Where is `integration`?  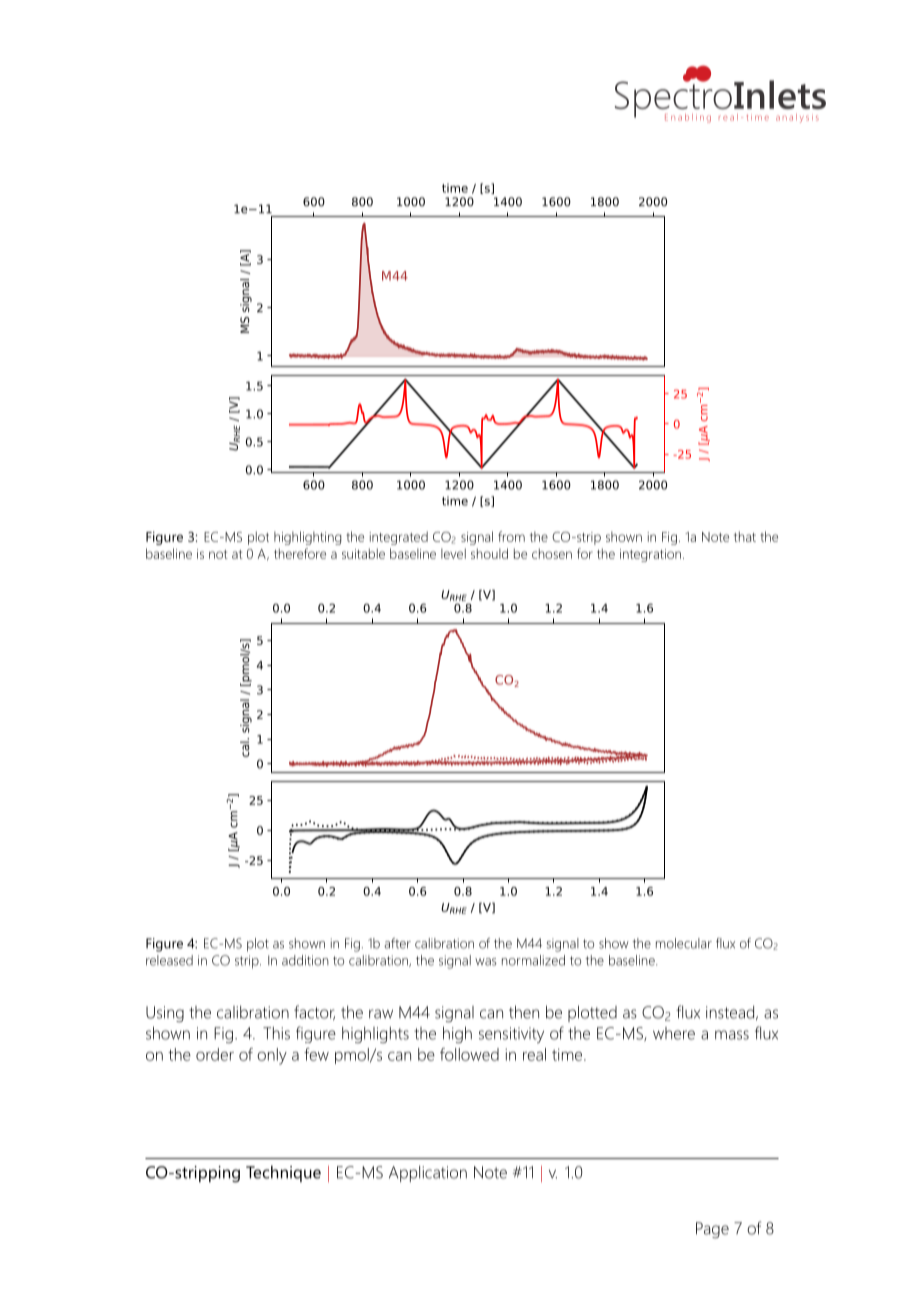 integration is located at coordinates (652, 555).
